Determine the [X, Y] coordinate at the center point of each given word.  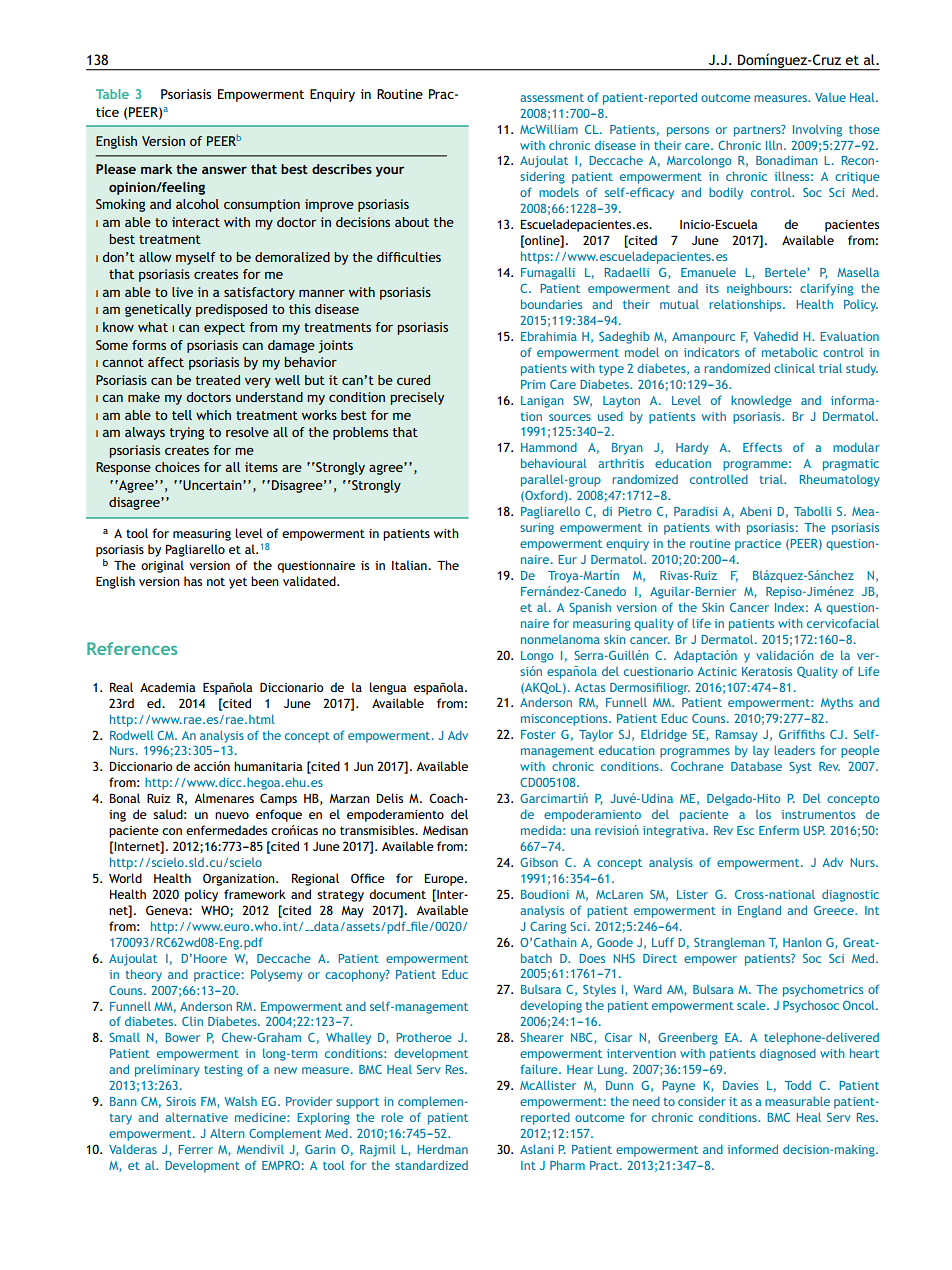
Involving [817, 131]
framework [255, 894]
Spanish [590, 608]
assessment [552, 98]
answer [224, 170]
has [193, 581]
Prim [533, 384]
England [759, 911]
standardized [431, 1165]
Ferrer [196, 1149]
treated [217, 380]
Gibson [539, 862]
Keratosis [767, 671]
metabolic [790, 352]
